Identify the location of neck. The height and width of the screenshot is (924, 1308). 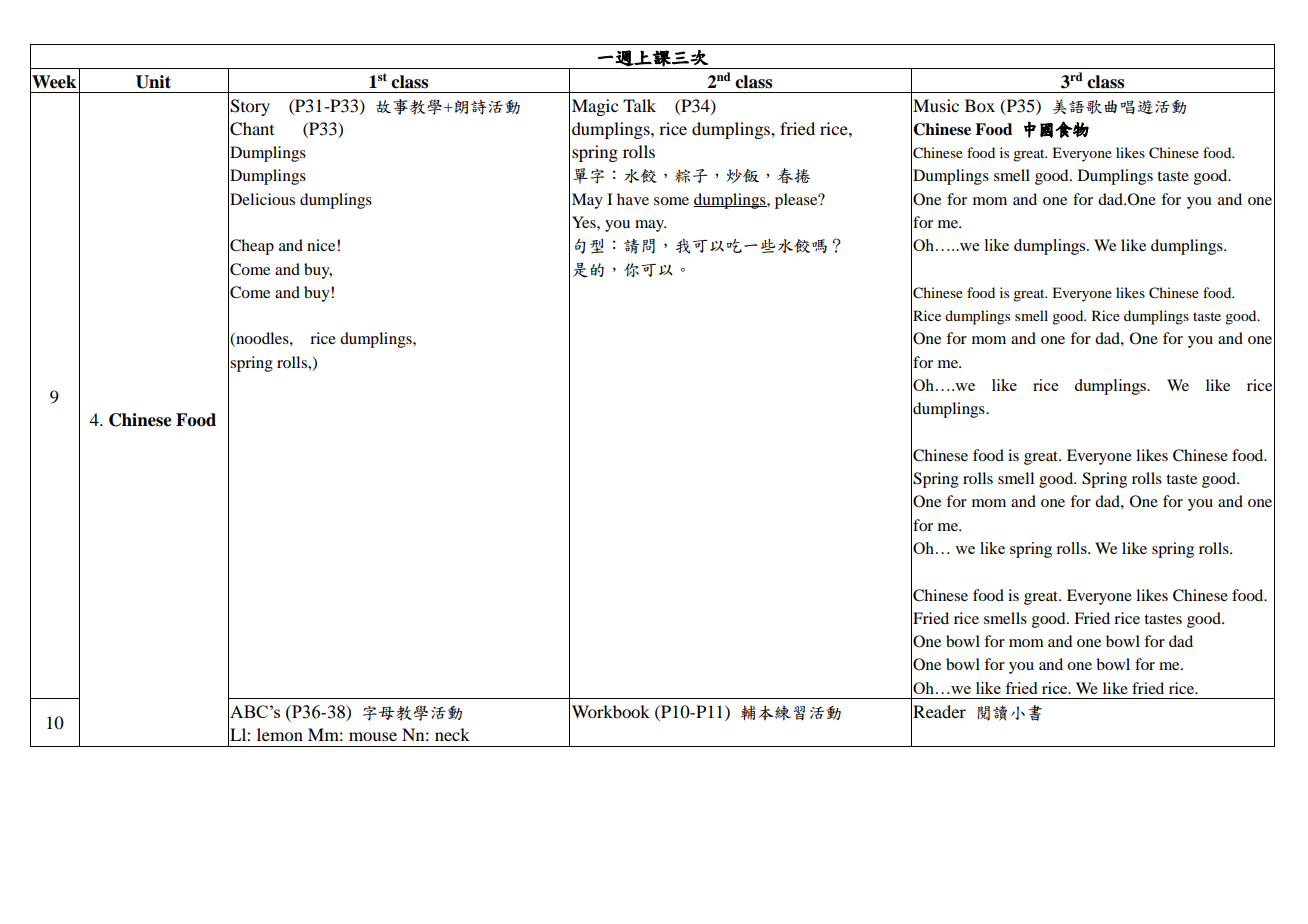
(452, 734).
